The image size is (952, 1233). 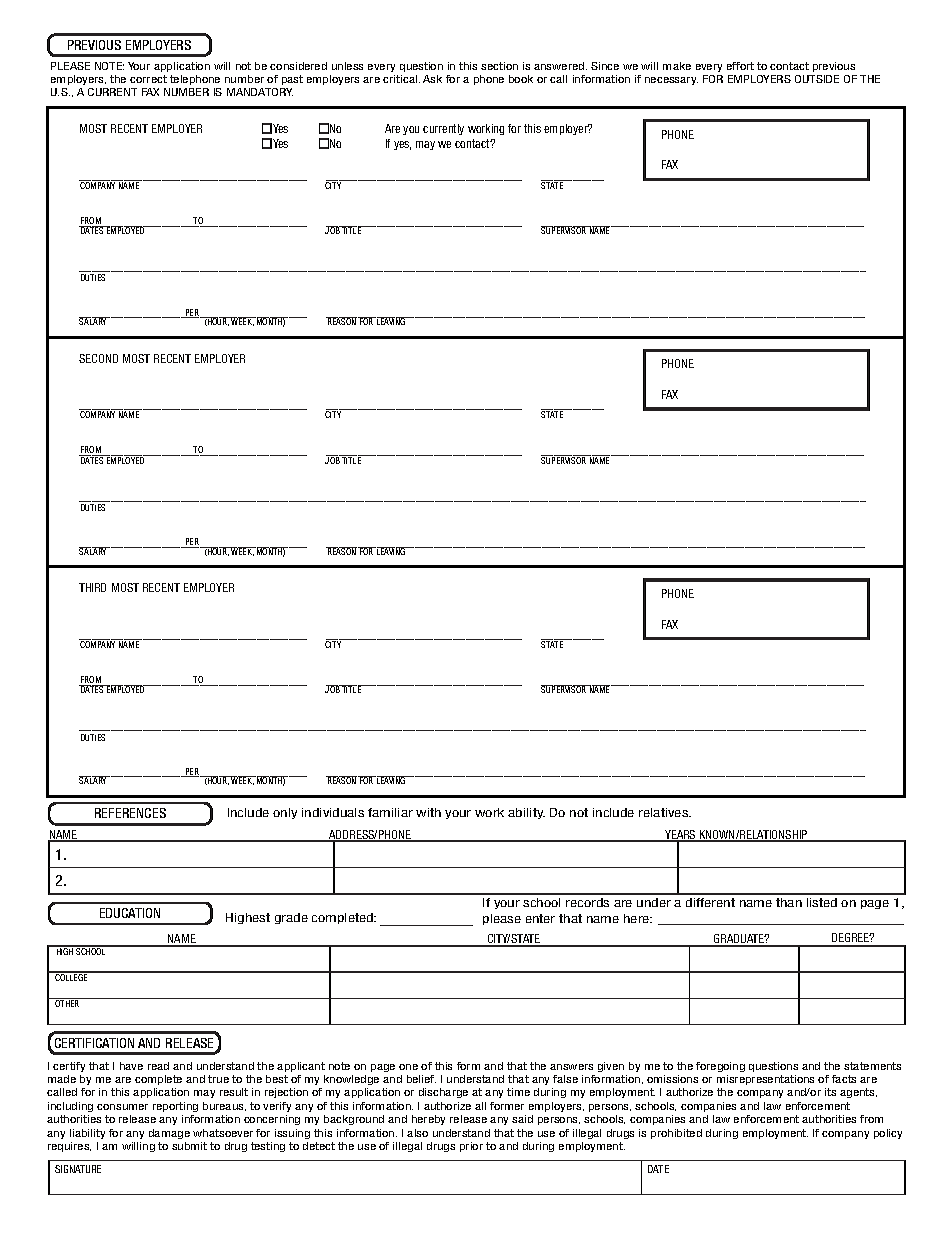 I want to click on enter, so click(x=540, y=918).
